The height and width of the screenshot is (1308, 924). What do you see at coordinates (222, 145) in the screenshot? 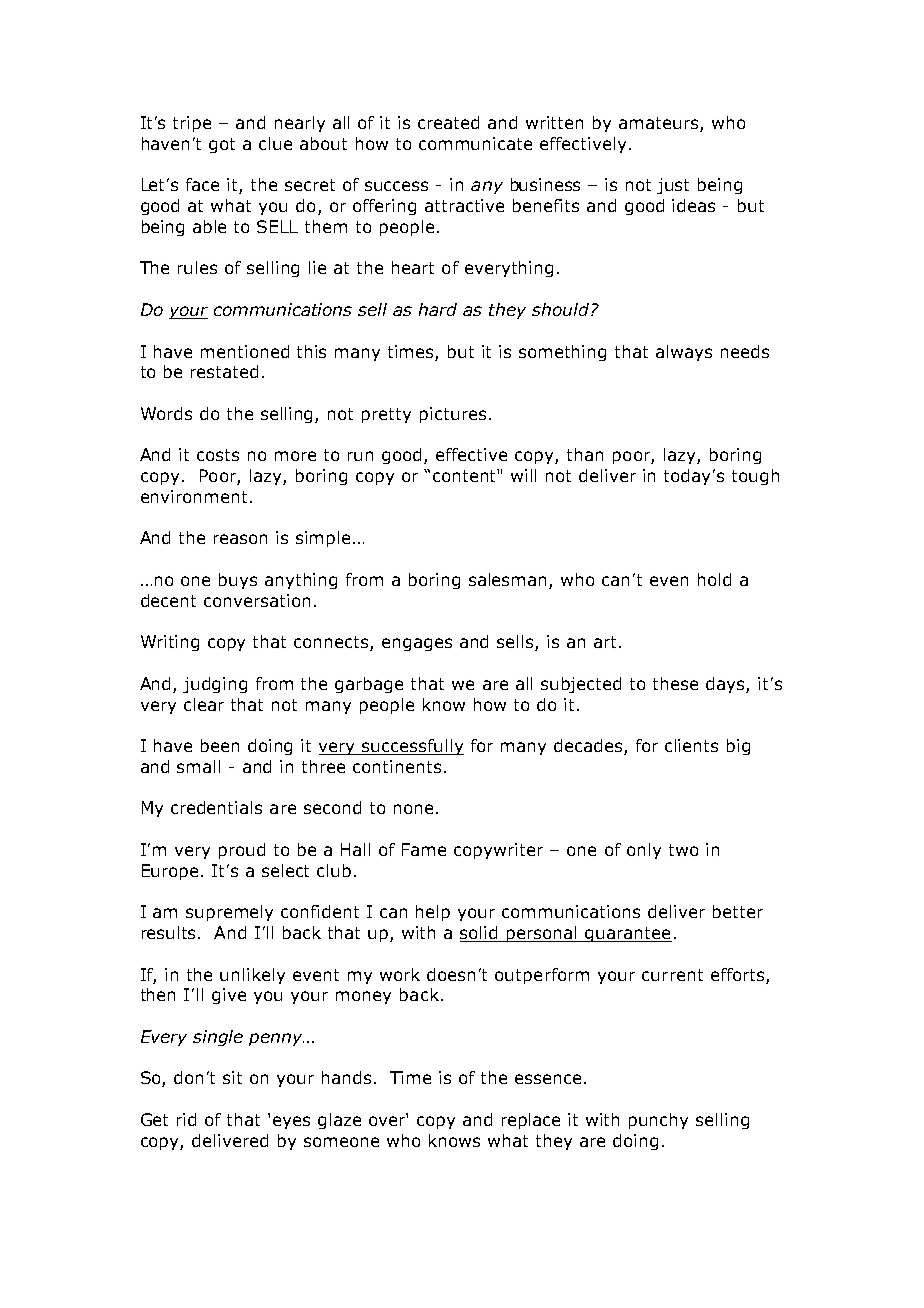
I see `got` at bounding box center [222, 145].
